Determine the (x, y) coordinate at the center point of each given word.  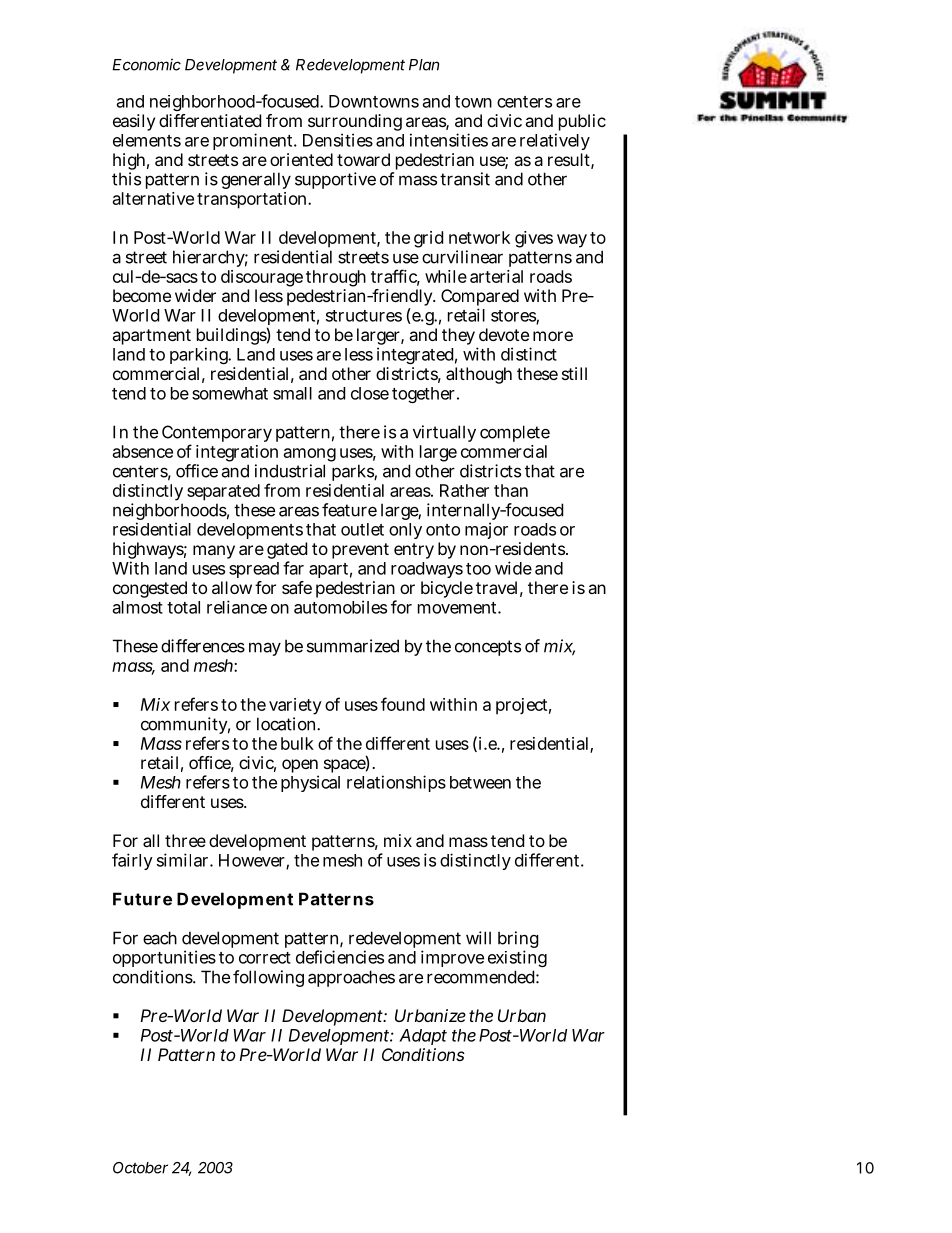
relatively (555, 141)
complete (515, 433)
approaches (351, 978)
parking (200, 355)
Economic (146, 64)
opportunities (164, 958)
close (370, 393)
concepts (488, 648)
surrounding (355, 124)
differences (203, 646)
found (403, 704)
